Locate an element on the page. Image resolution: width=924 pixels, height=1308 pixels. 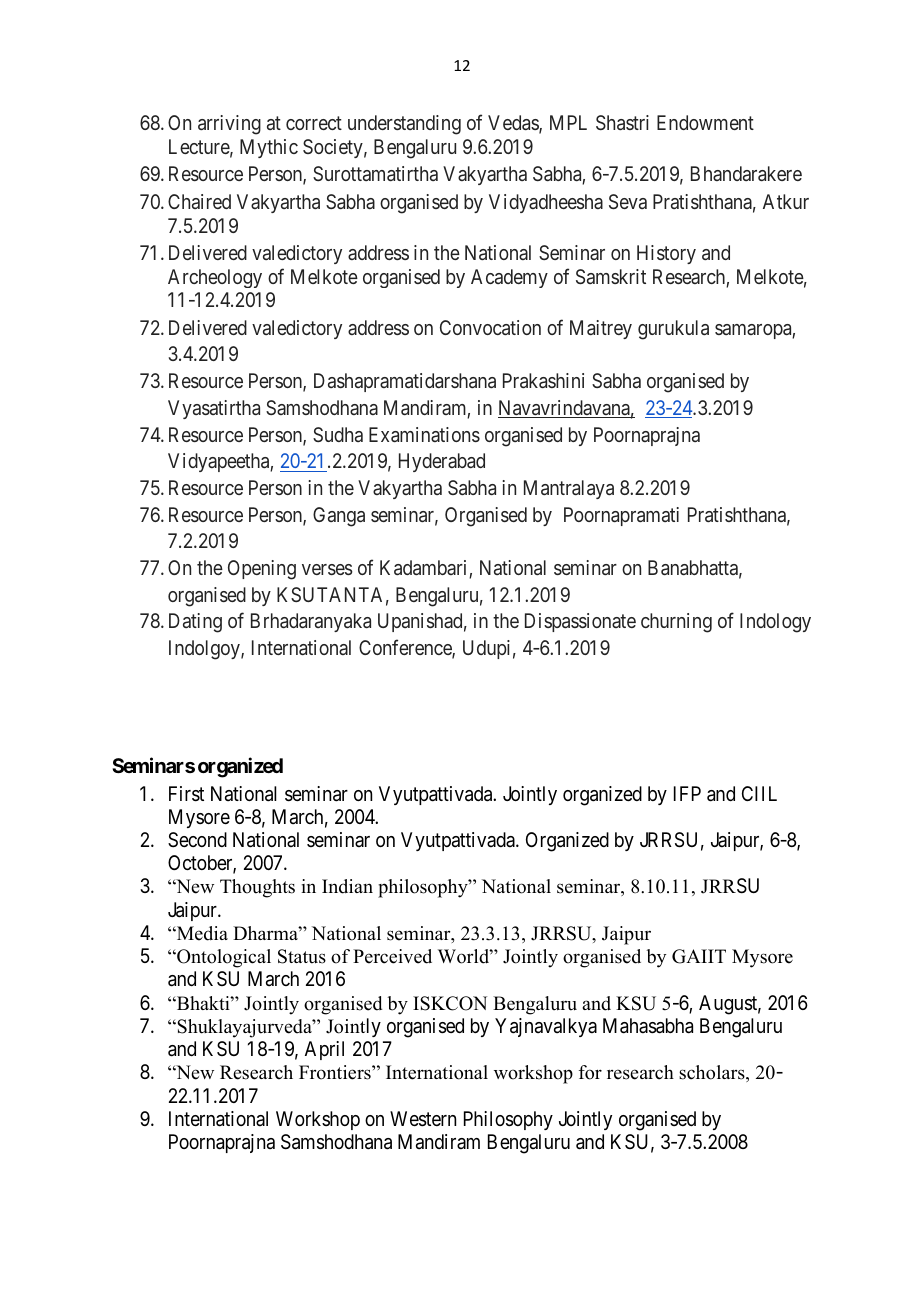
History is located at coordinates (666, 254).
